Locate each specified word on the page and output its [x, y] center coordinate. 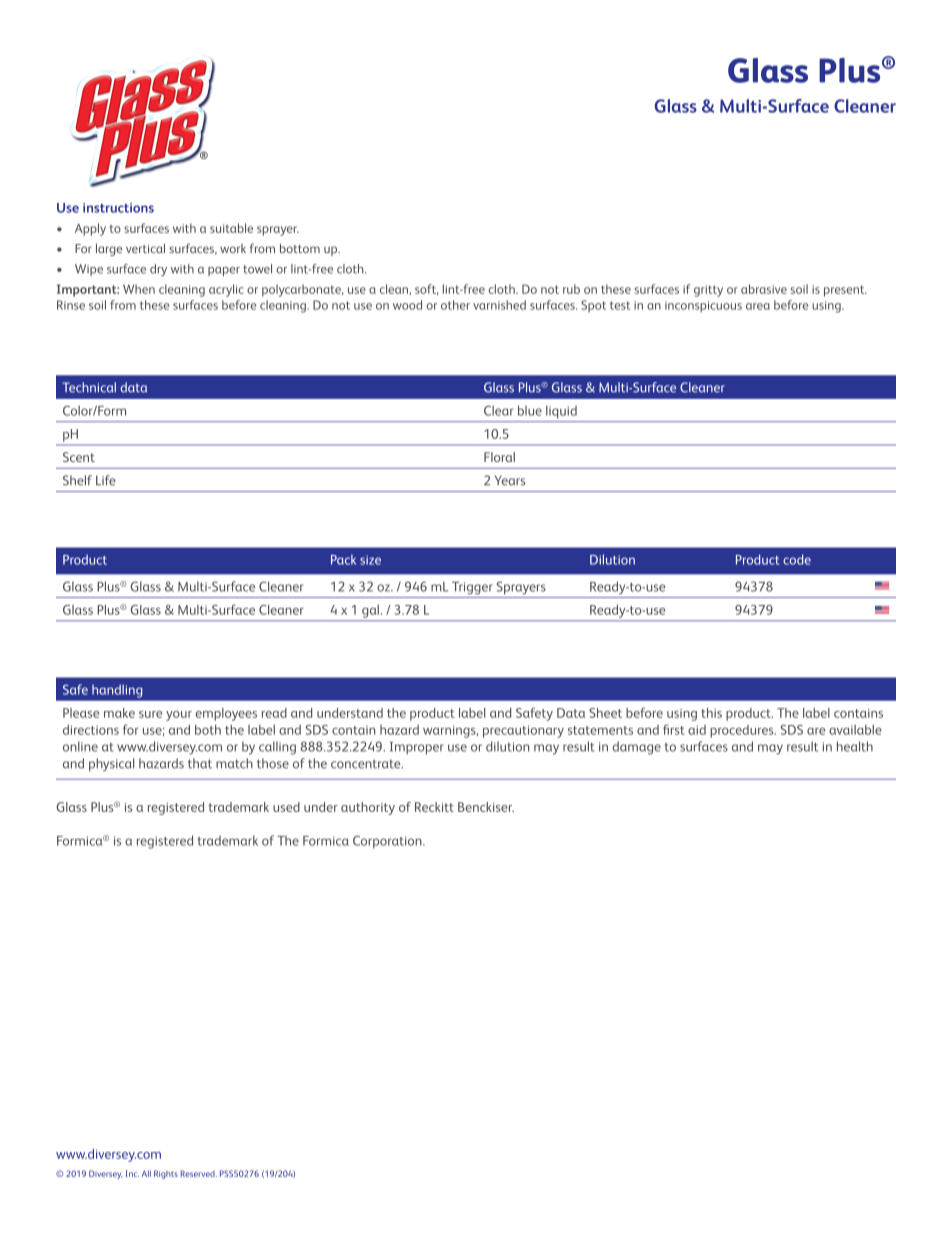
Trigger [472, 588]
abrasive [764, 289]
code [797, 559]
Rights [166, 1174]
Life [106, 480]
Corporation [388, 842]
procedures [743, 731]
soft [426, 289]
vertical [145, 248]
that [200, 763]
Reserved [198, 1173]
